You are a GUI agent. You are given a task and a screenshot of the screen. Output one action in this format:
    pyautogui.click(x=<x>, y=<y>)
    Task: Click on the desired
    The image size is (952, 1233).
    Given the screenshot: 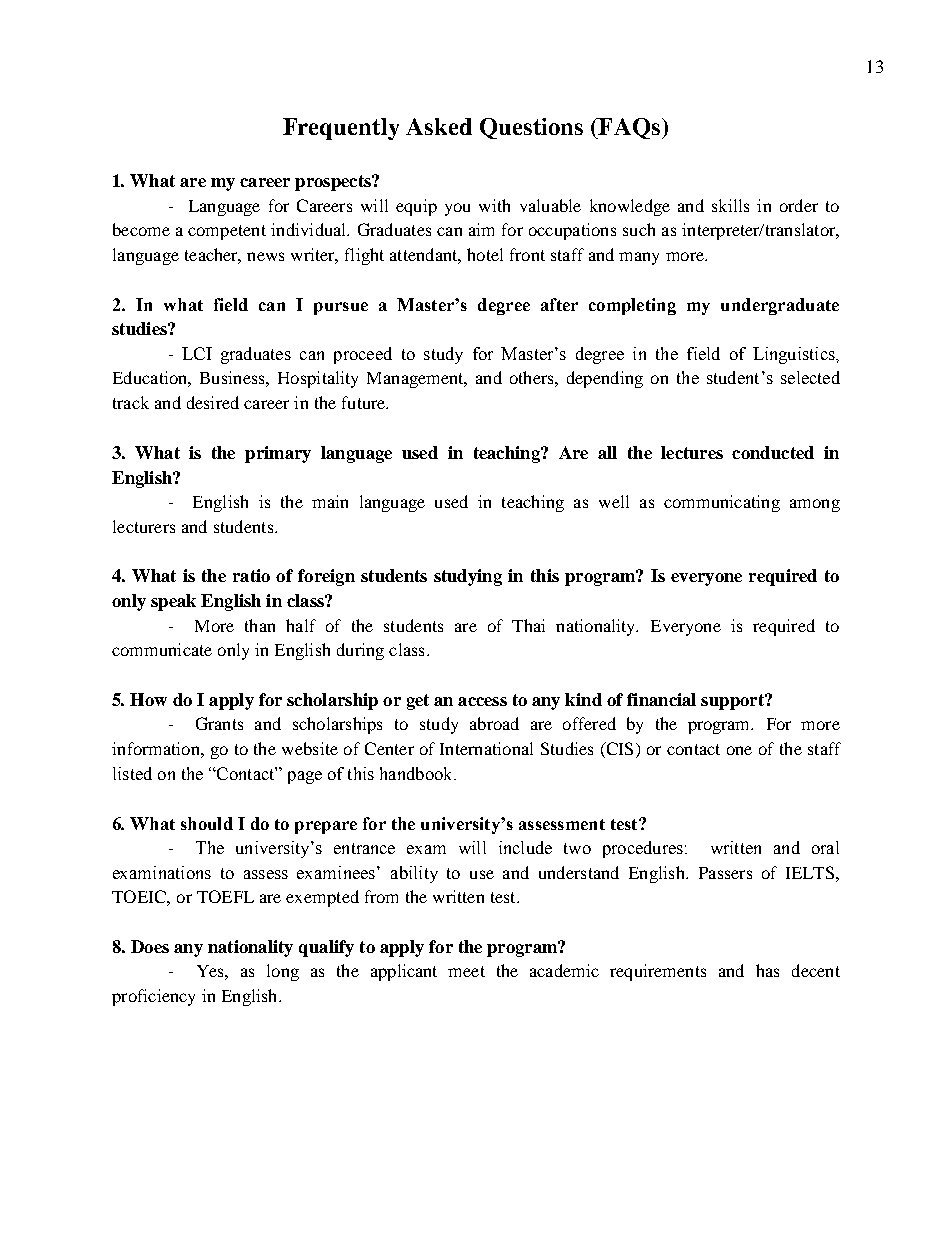 What is the action you would take?
    pyautogui.click(x=213, y=402)
